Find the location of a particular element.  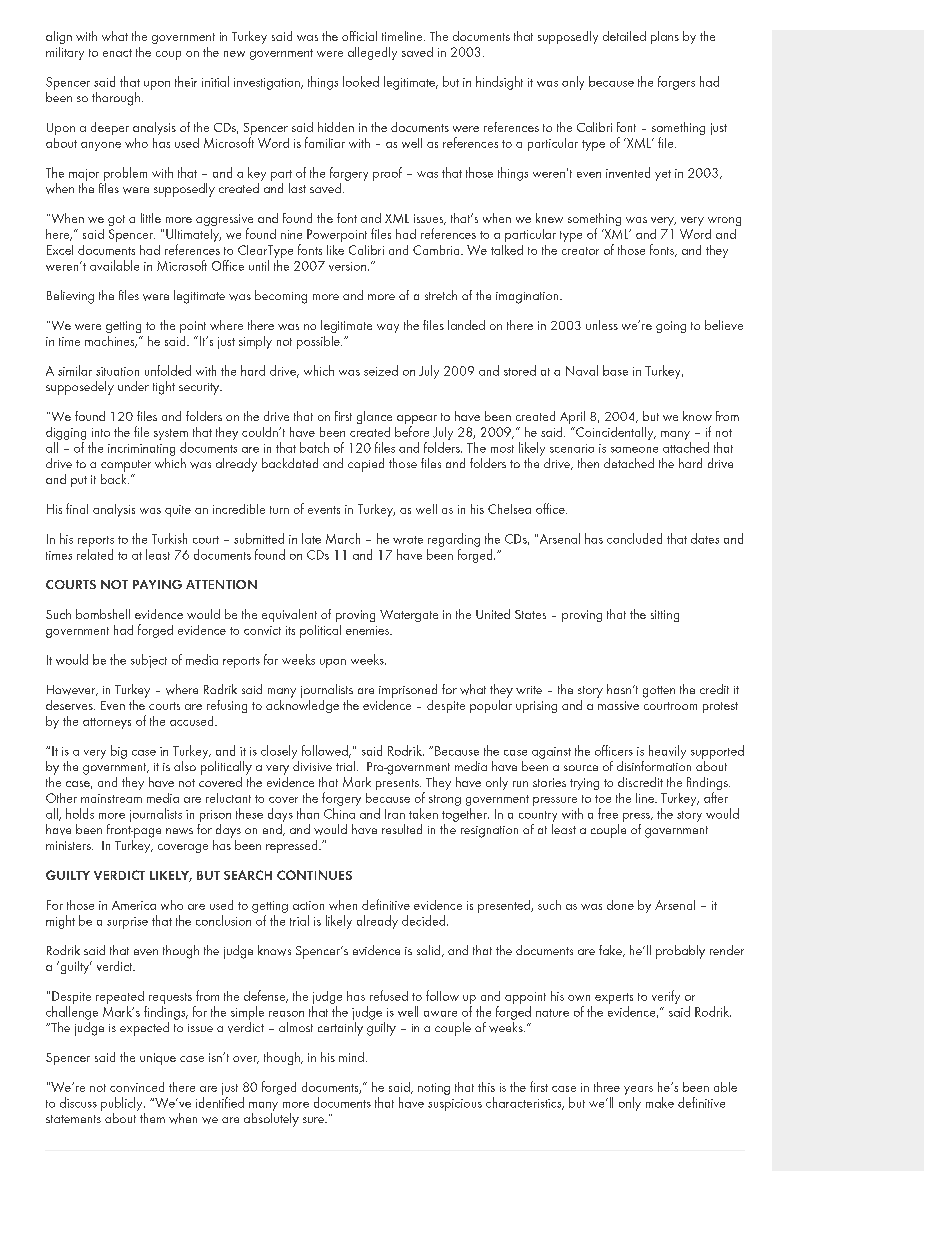

gotten is located at coordinates (659, 692).
